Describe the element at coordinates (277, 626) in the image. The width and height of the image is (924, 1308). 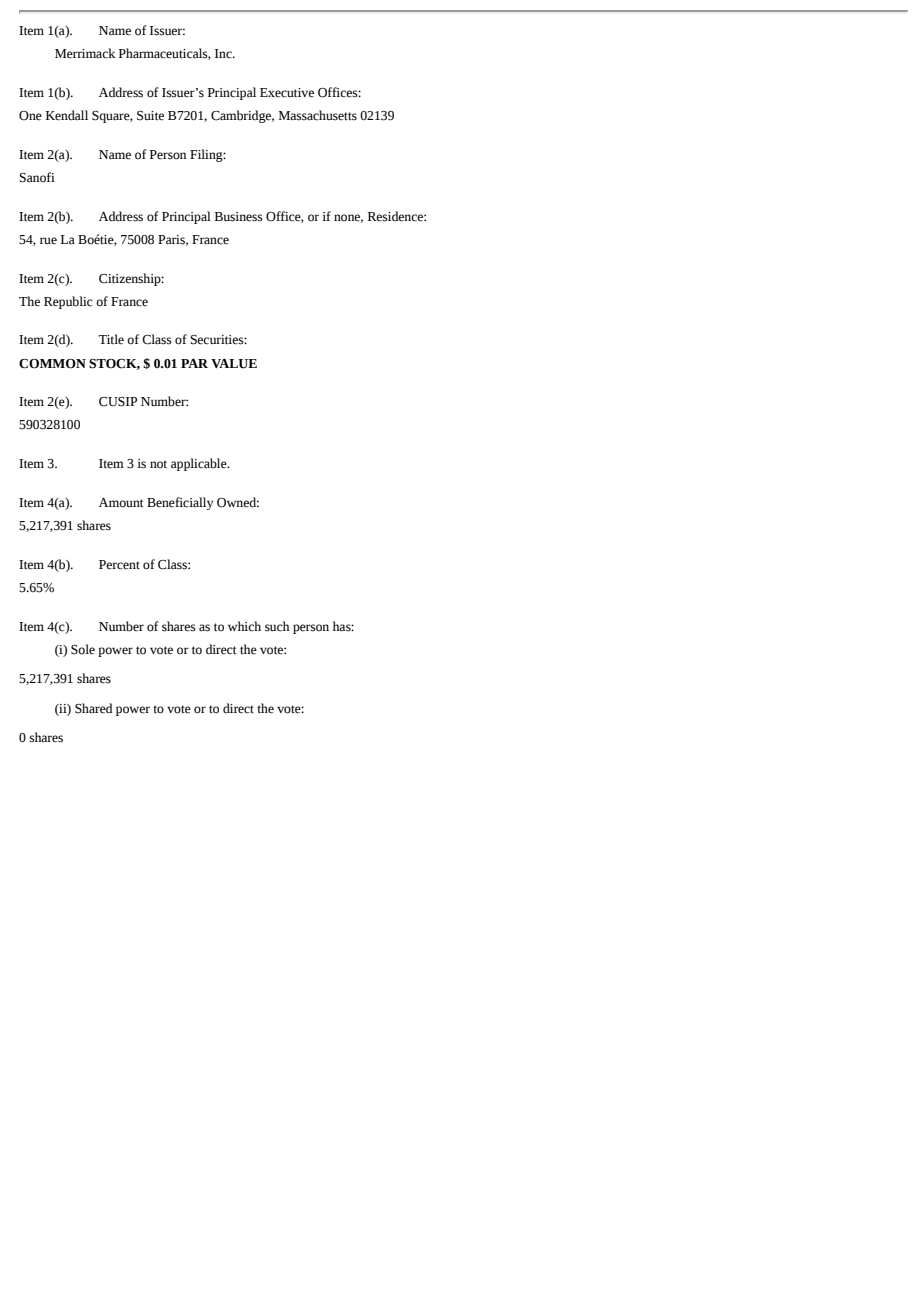
I see `such` at that location.
